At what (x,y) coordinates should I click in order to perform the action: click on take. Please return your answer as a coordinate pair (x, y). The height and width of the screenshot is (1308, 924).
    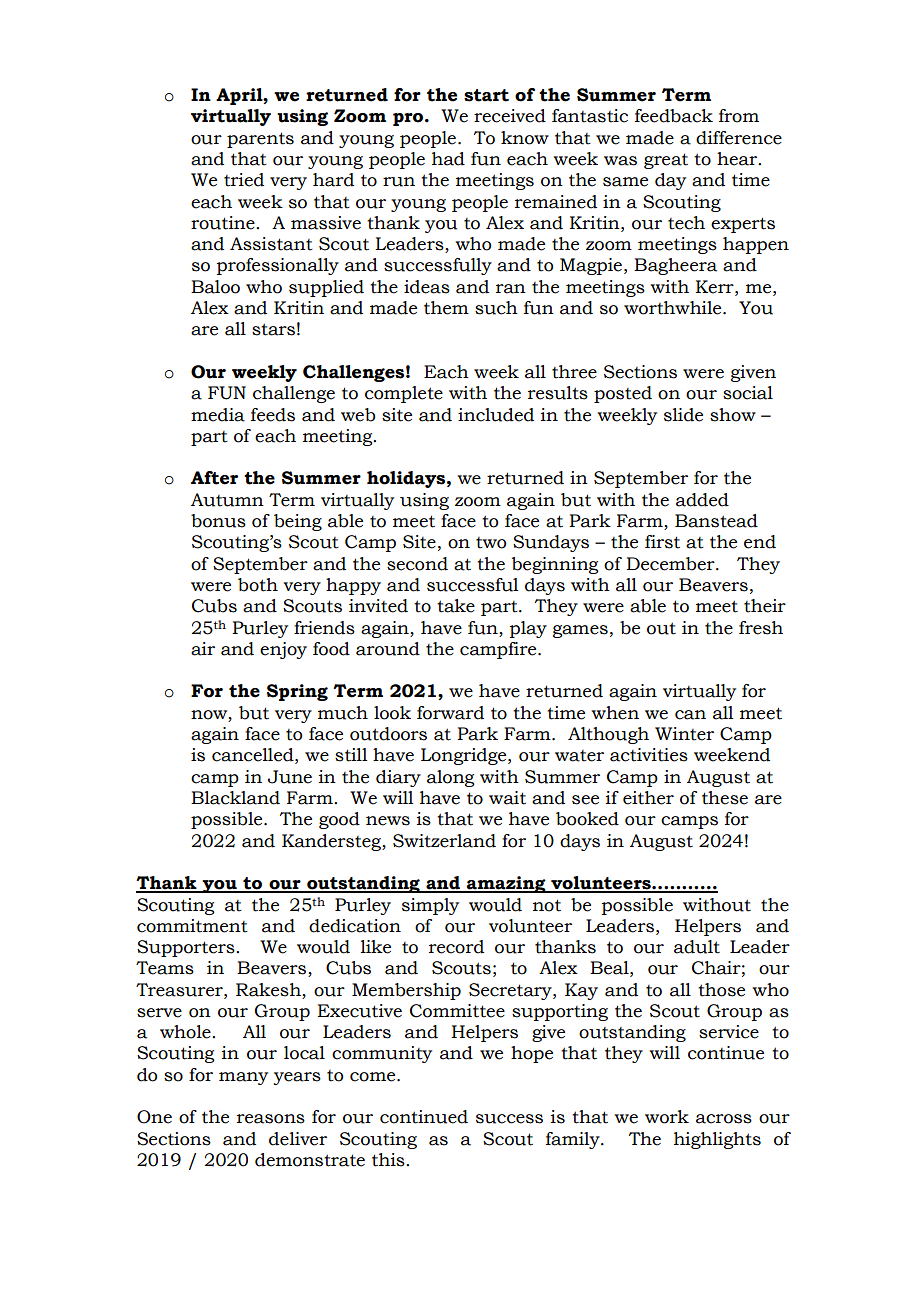
    Looking at the image, I should click on (456, 606).
